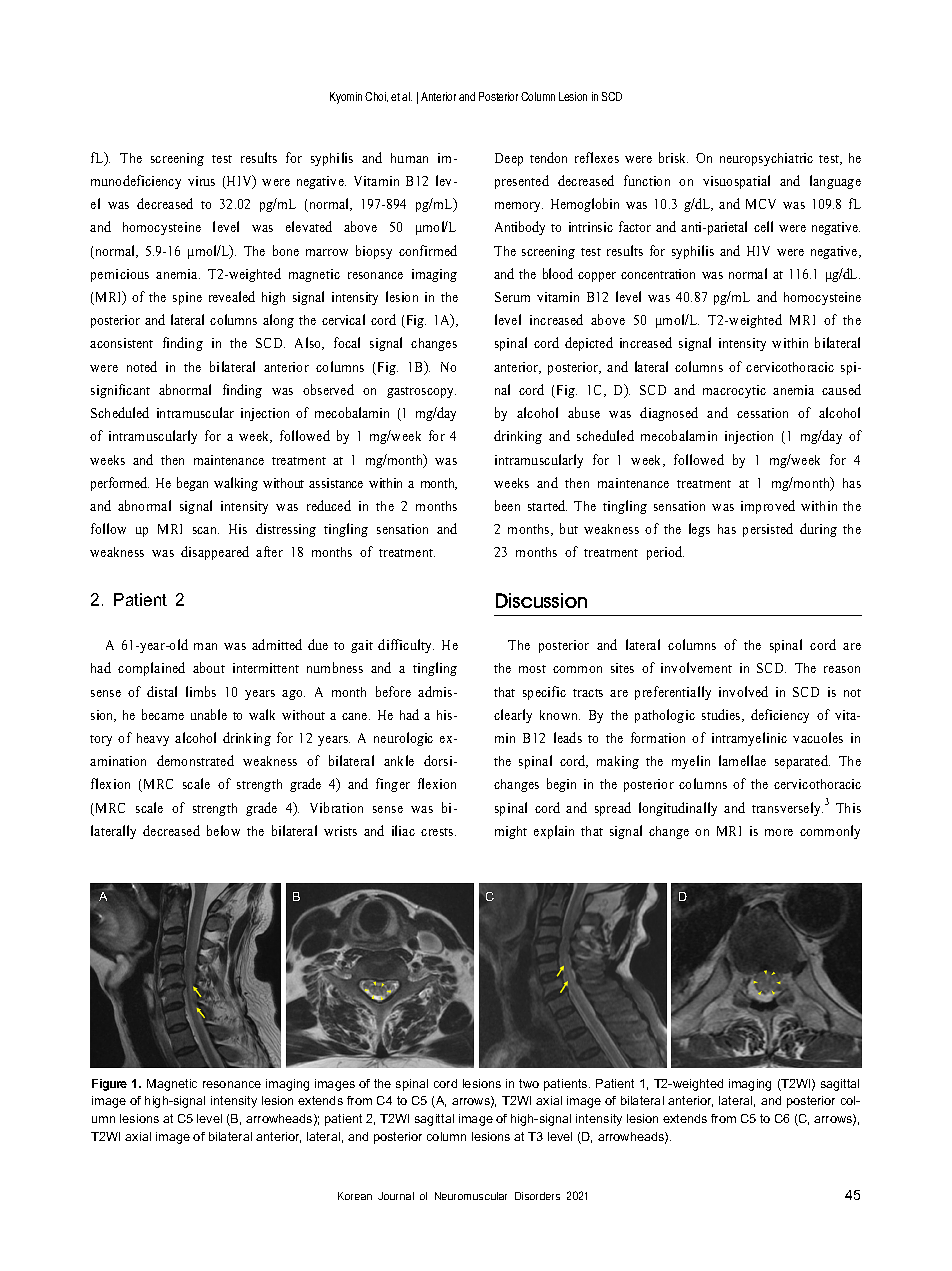 Image resolution: width=952 pixels, height=1271 pixels. What do you see at coordinates (532, 669) in the screenshot?
I see `most` at bounding box center [532, 669].
